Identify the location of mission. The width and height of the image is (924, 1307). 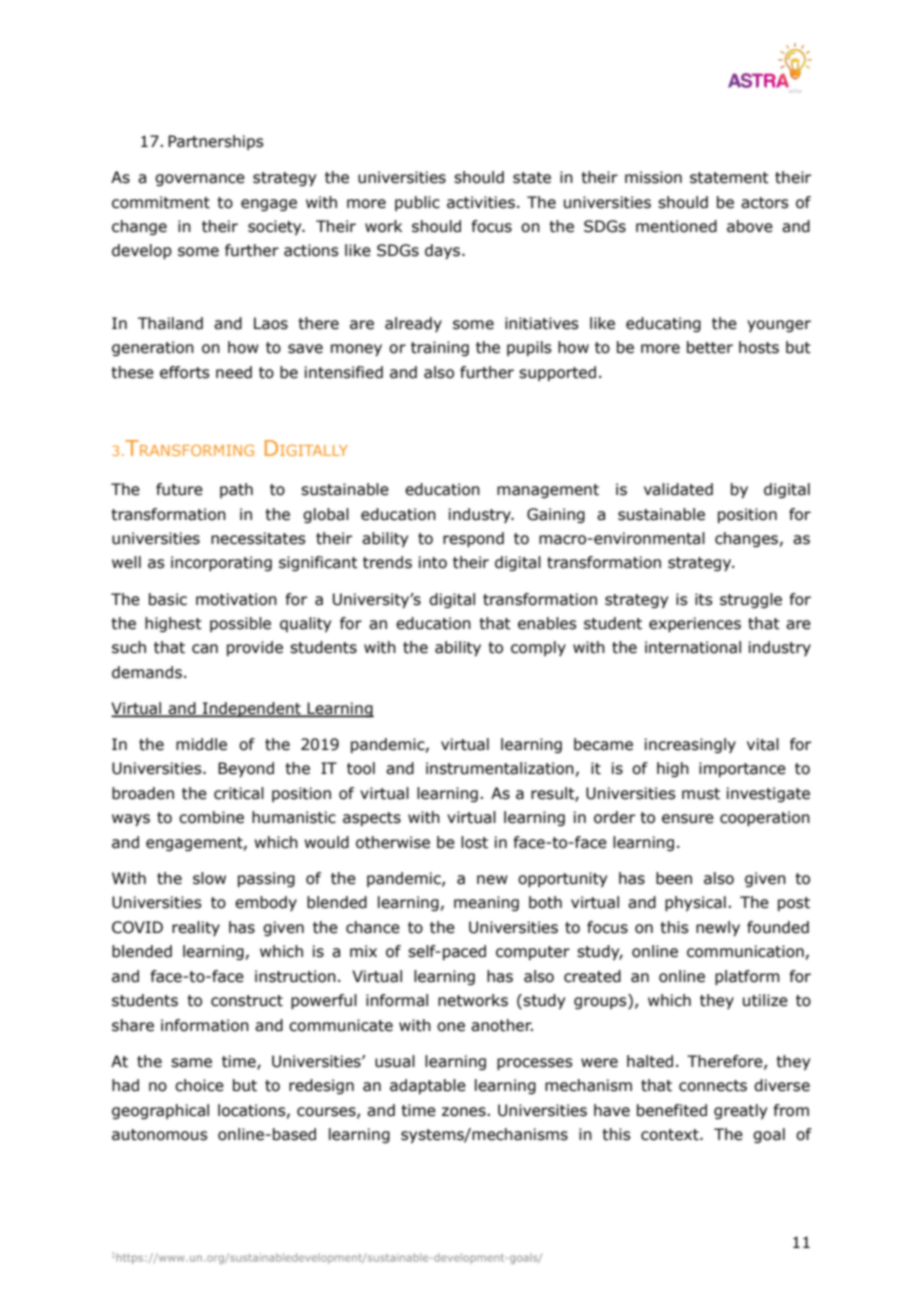
(653, 177).
